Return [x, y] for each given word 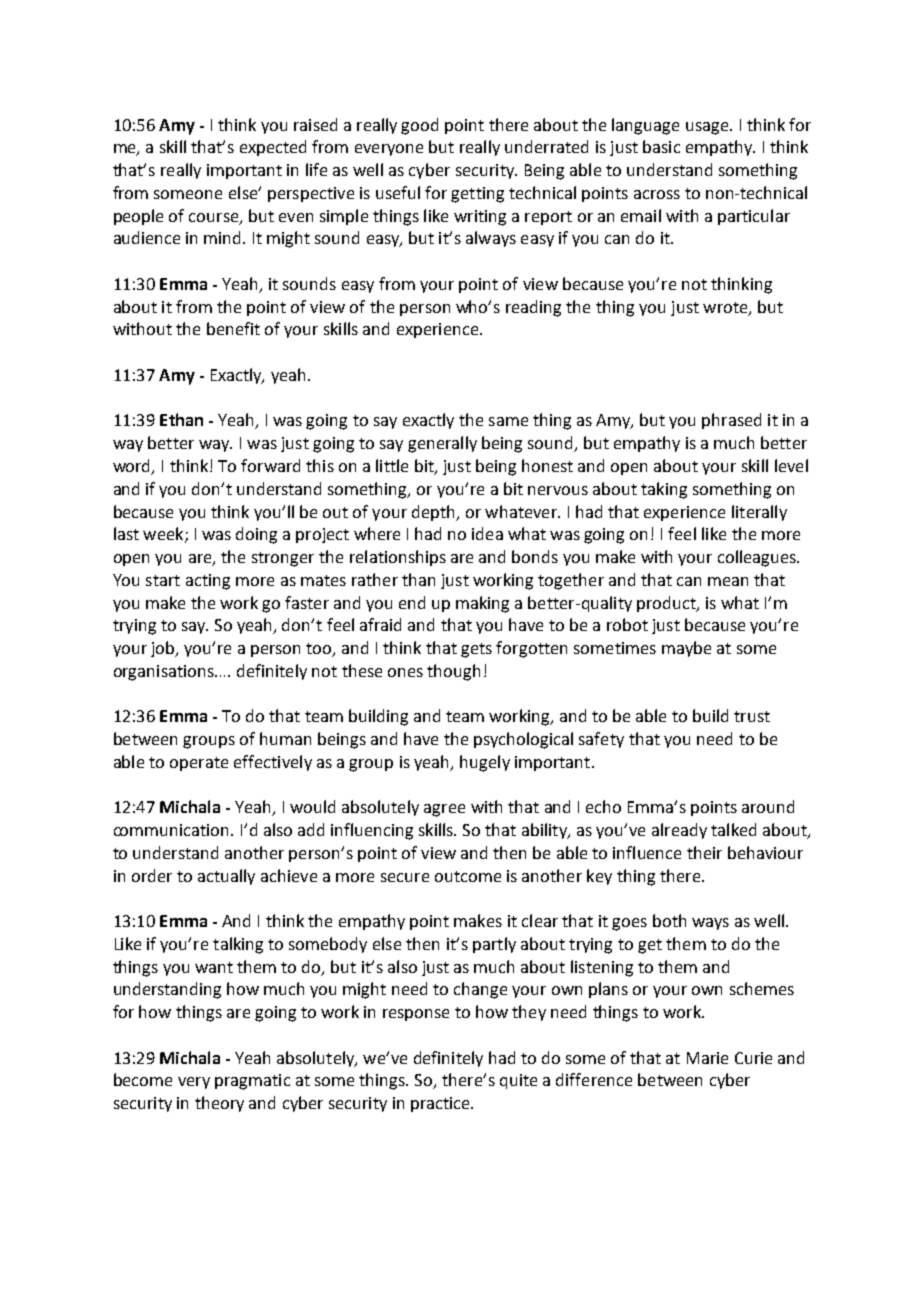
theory [219, 1104]
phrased [731, 421]
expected [273, 148]
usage [708, 128]
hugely [485, 763]
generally [442, 444]
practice [441, 1104]
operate [199, 764]
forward [270, 465]
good [419, 126]
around [768, 806]
